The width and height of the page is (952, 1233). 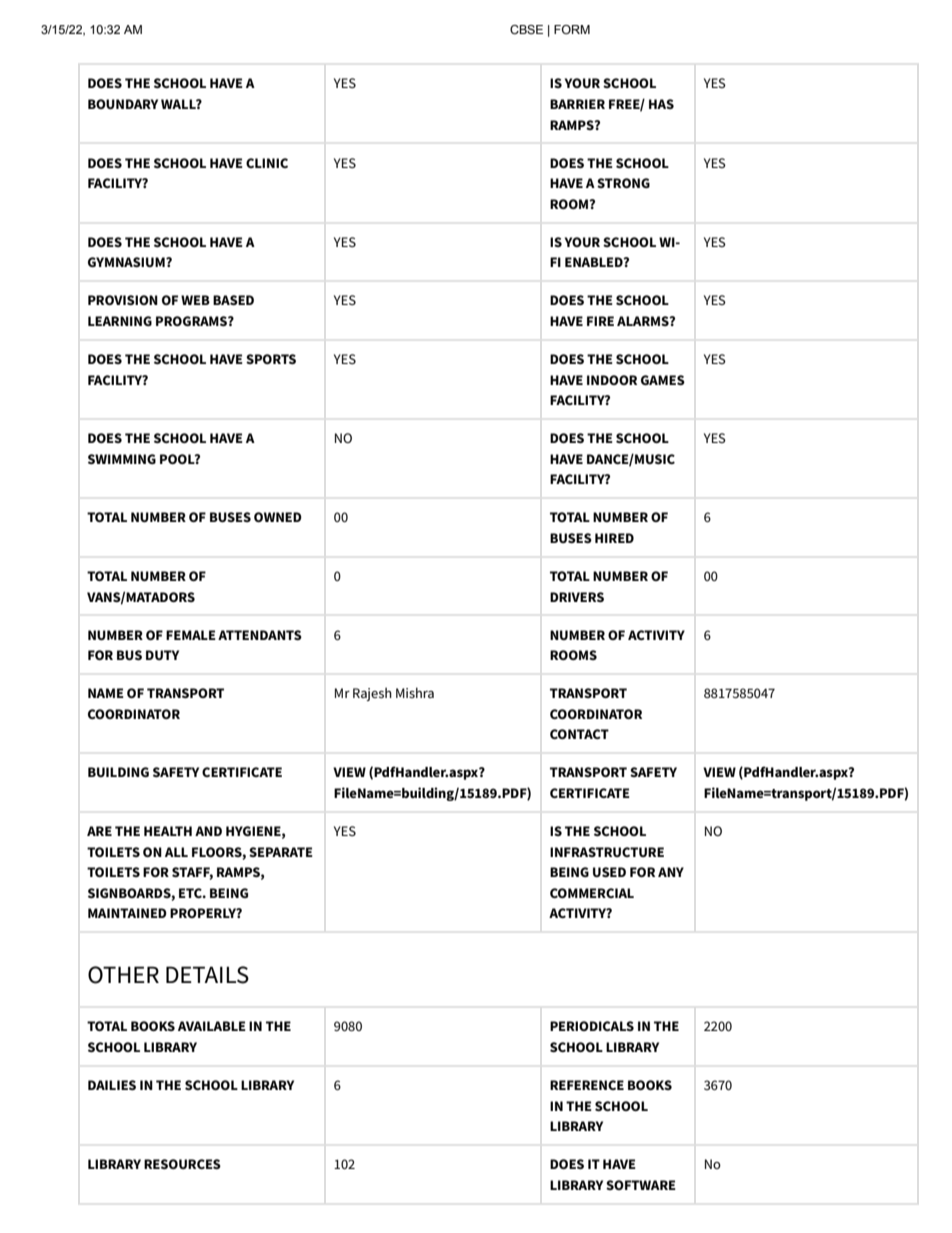 What do you see at coordinates (572, 29) in the page?
I see `FORM` at bounding box center [572, 29].
